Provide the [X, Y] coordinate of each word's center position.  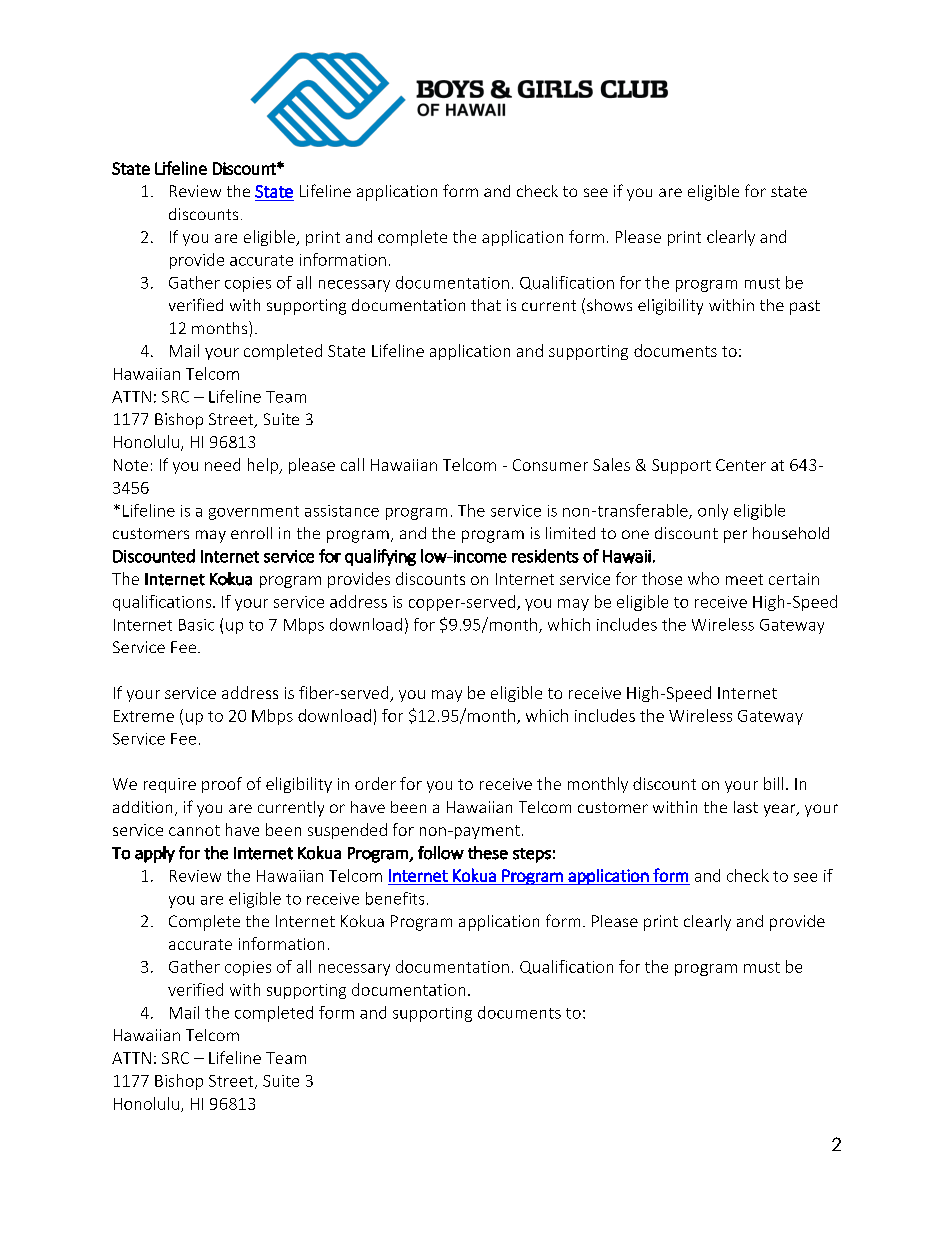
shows [609, 305]
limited [570, 533]
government [254, 513]
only [713, 512]
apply [155, 854]
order [375, 783]
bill [773, 783]
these [488, 853]
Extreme [144, 716]
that [486, 305]
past [805, 307]
